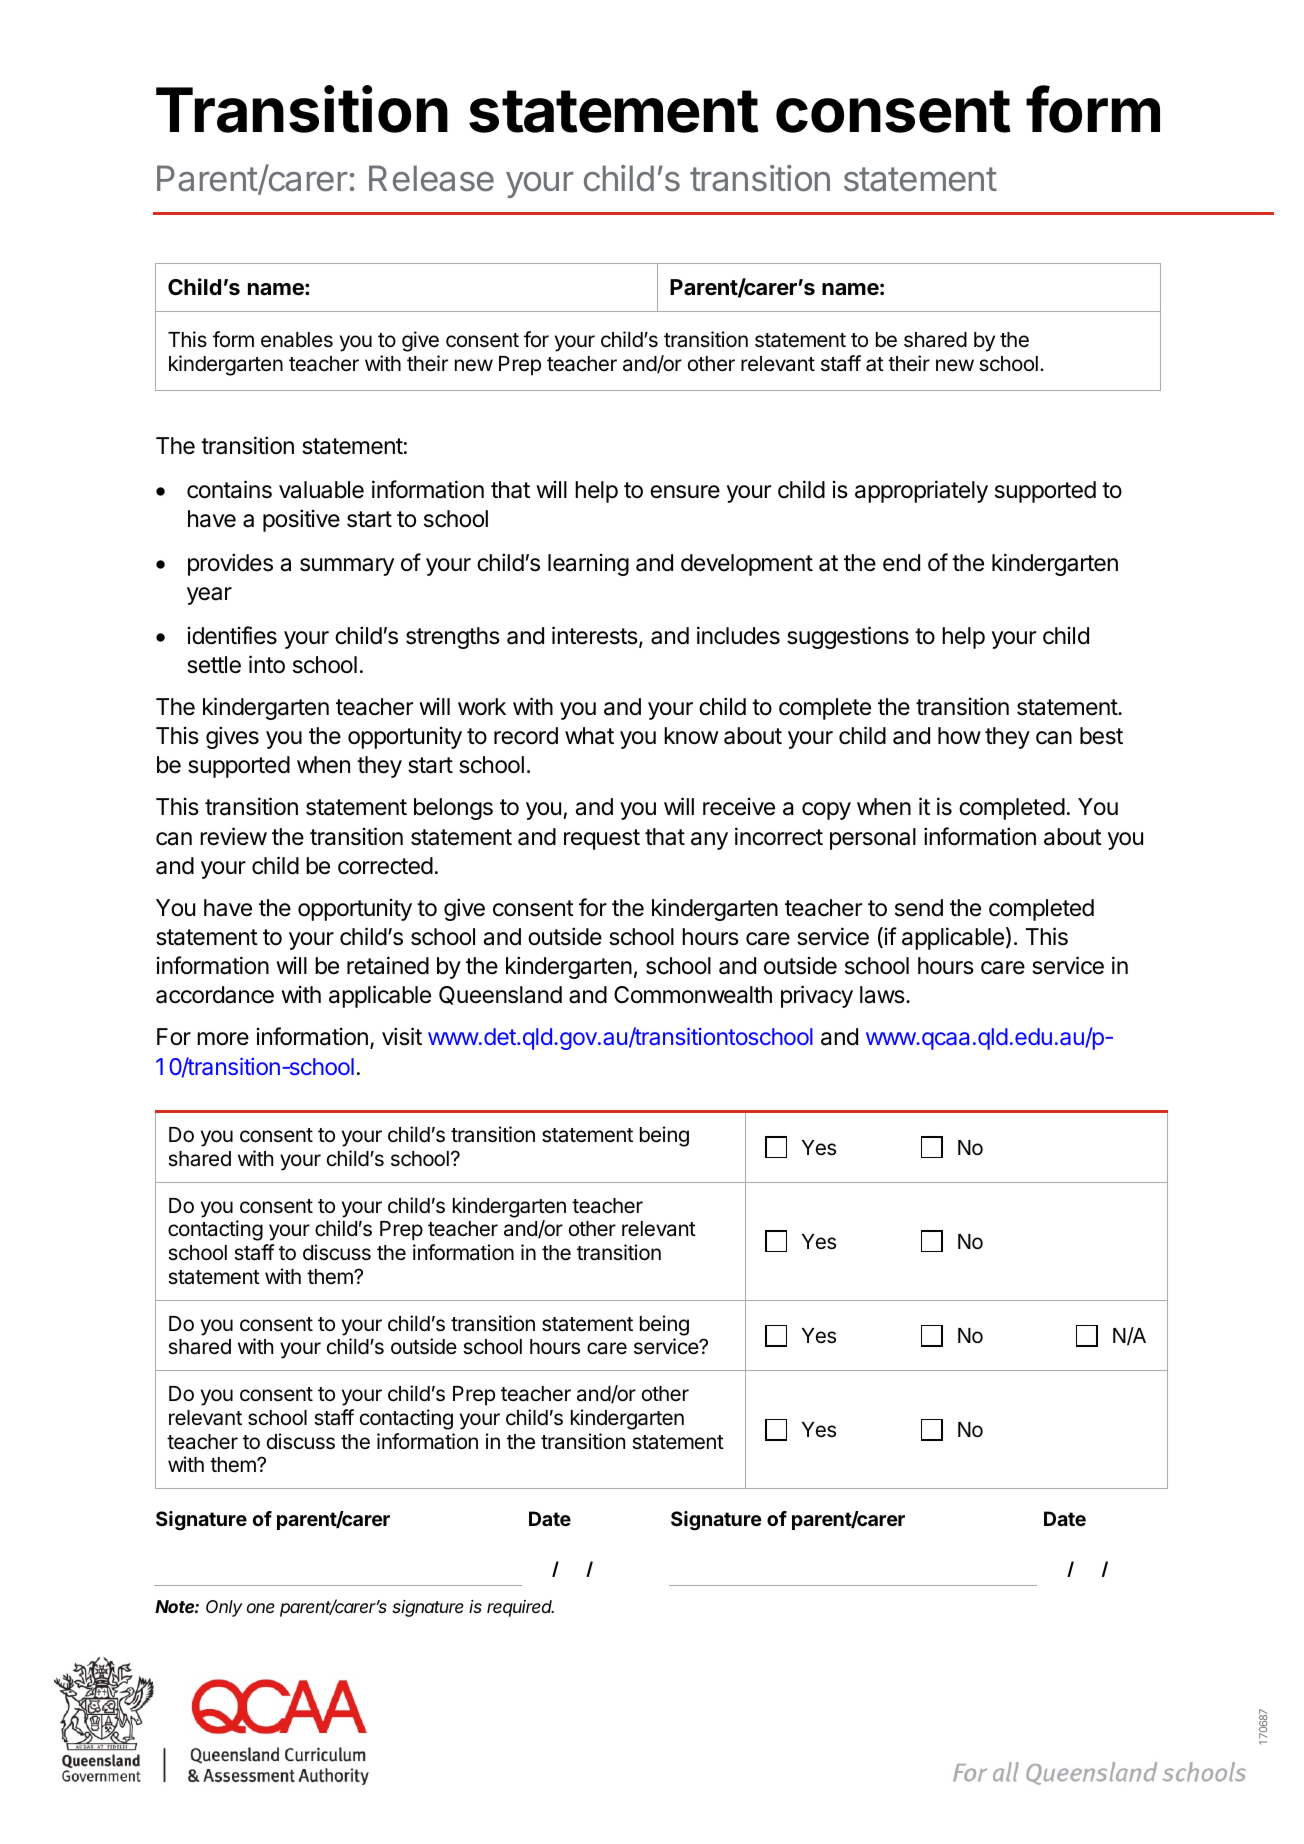  What do you see at coordinates (431, 178) in the screenshot?
I see `Release` at bounding box center [431, 178].
